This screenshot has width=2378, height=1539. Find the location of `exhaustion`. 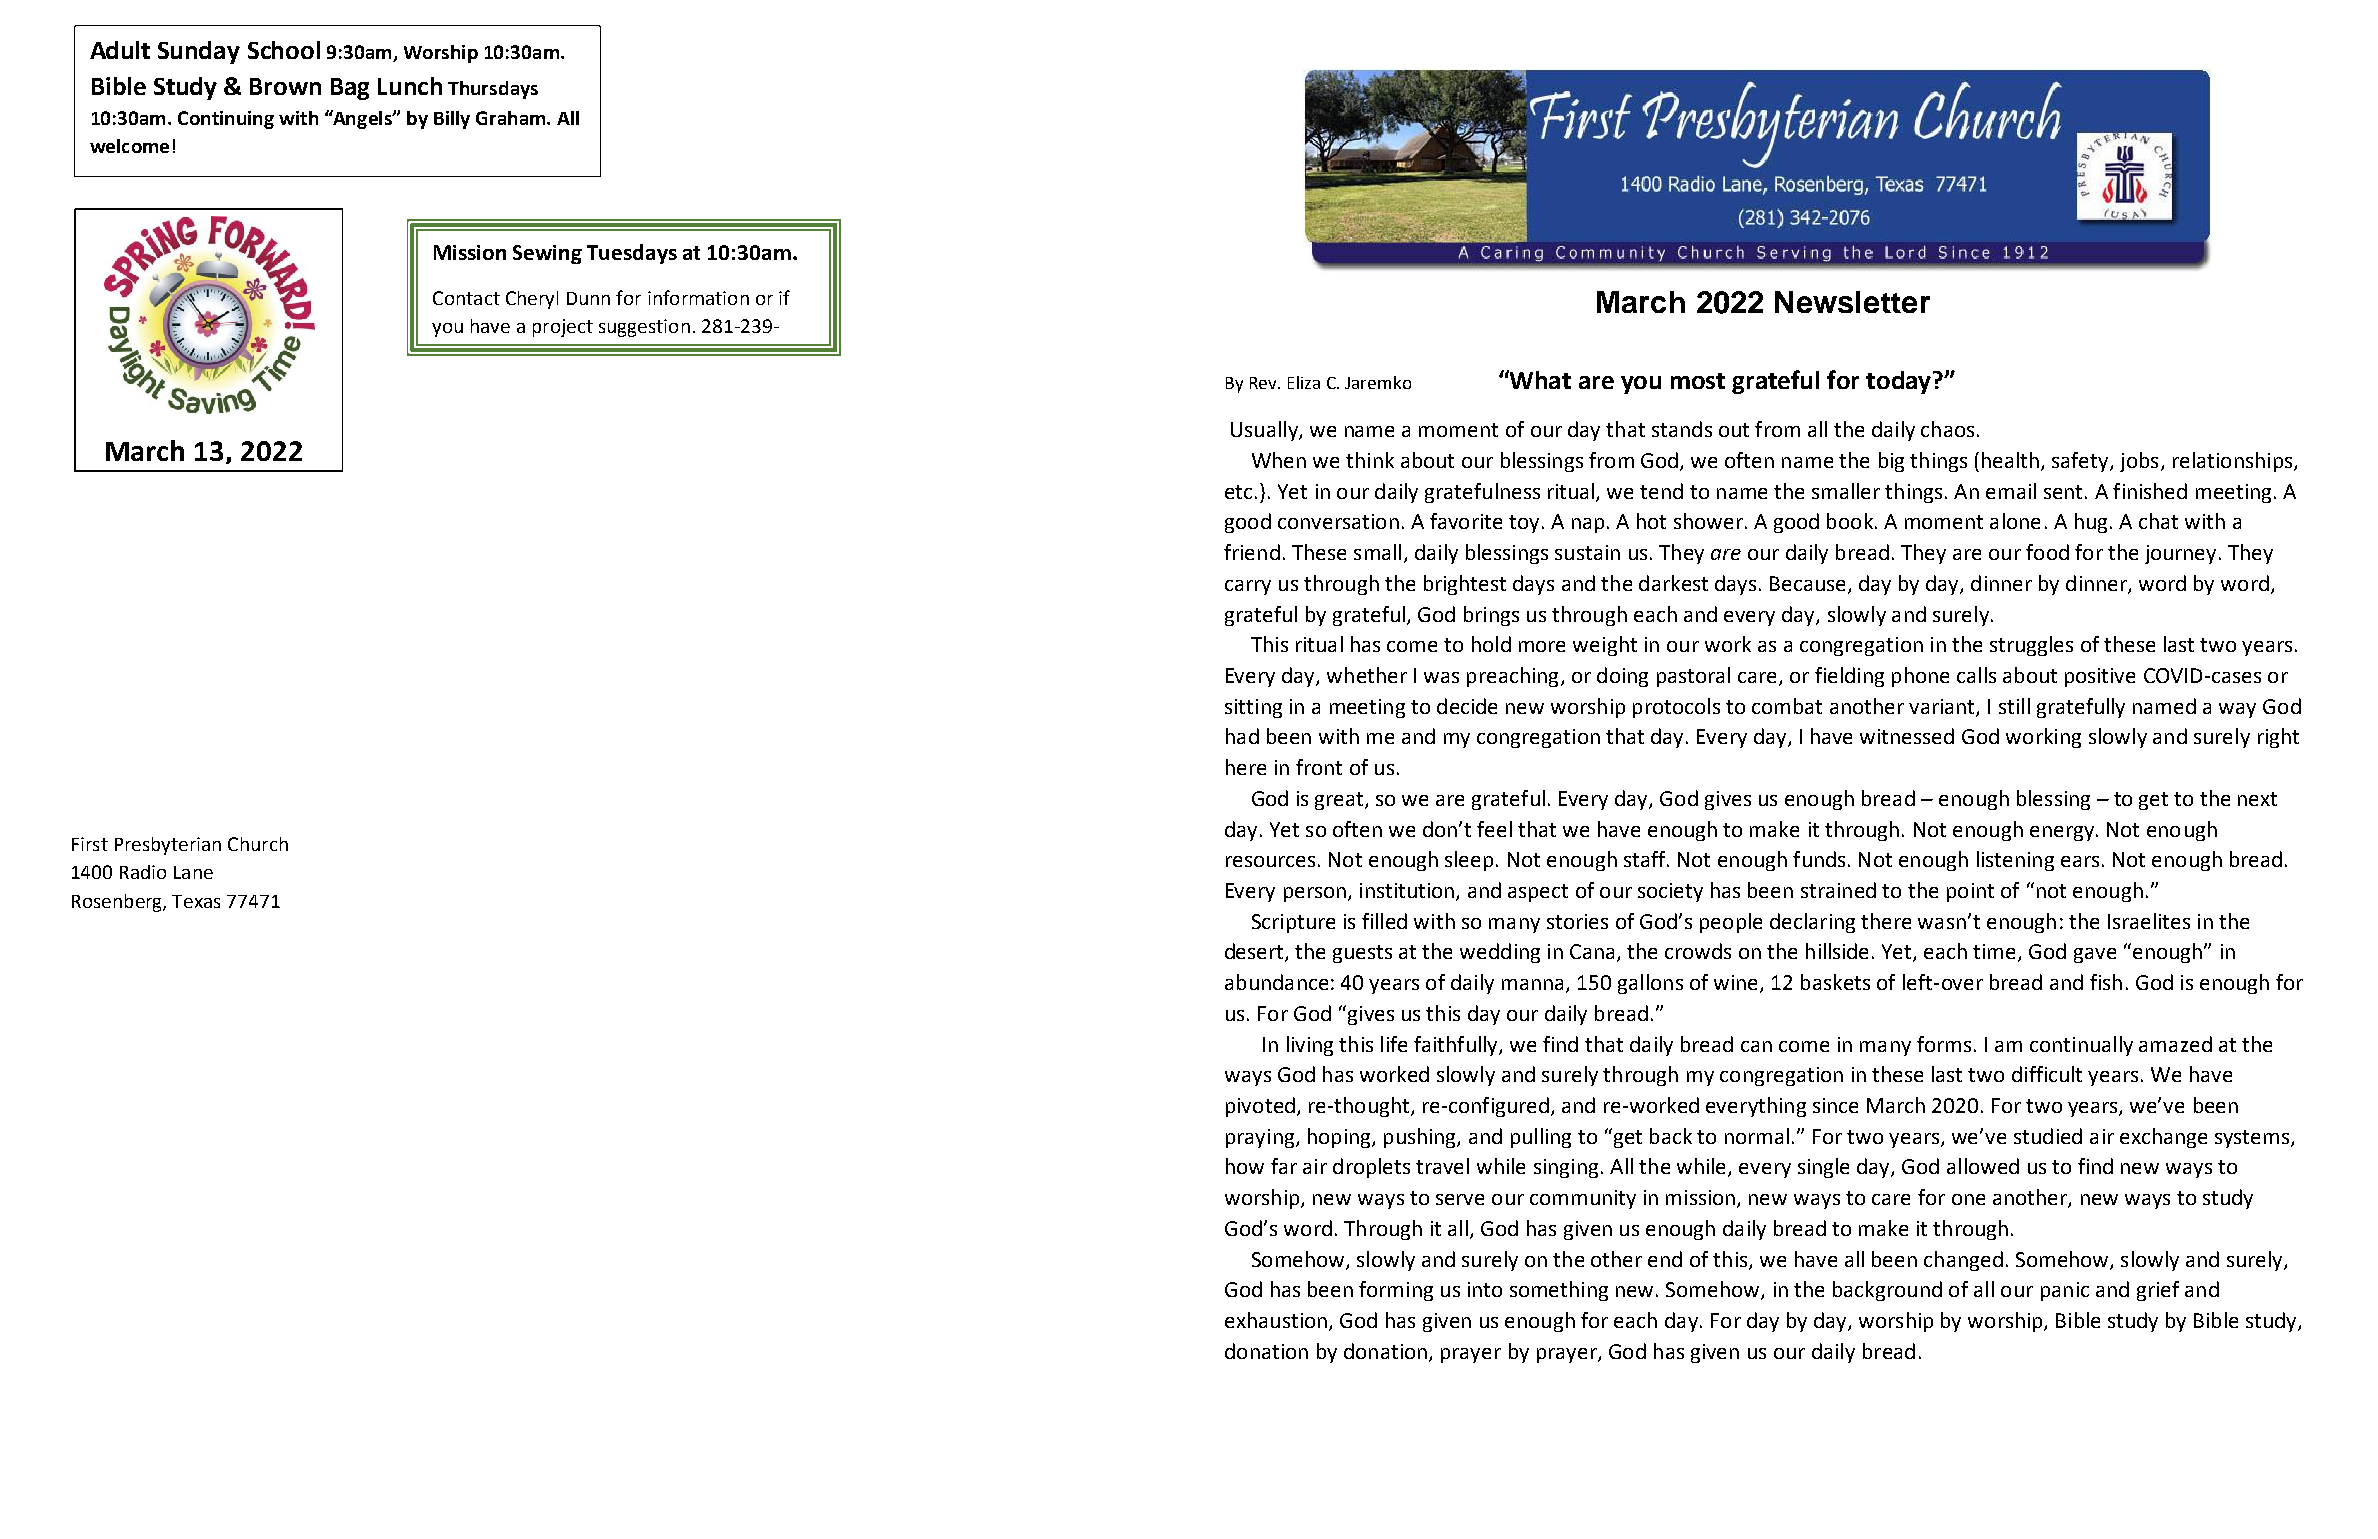

exhaustion is located at coordinates (1276, 1320).
